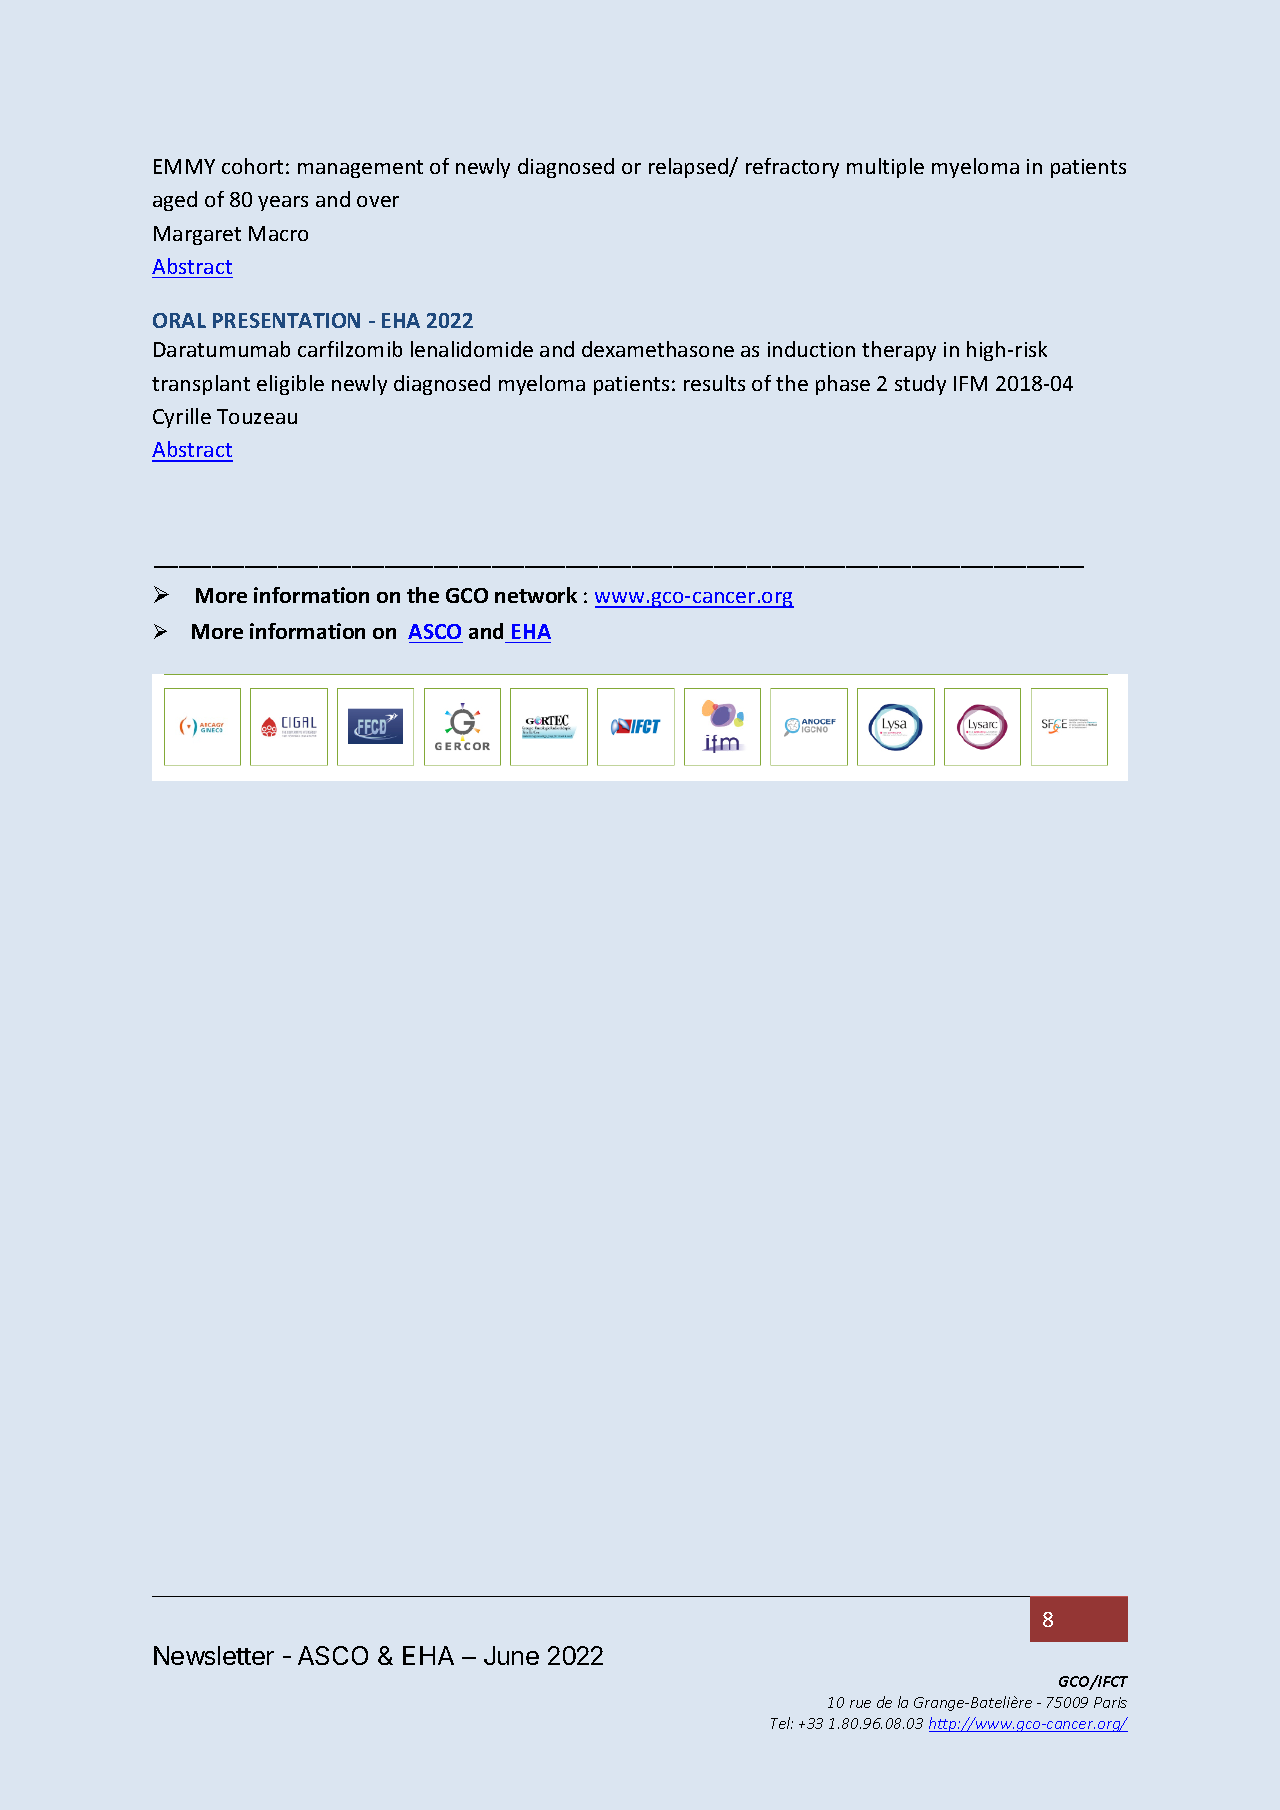 The image size is (1280, 1810). What do you see at coordinates (843, 385) in the document?
I see `phase` at bounding box center [843, 385].
